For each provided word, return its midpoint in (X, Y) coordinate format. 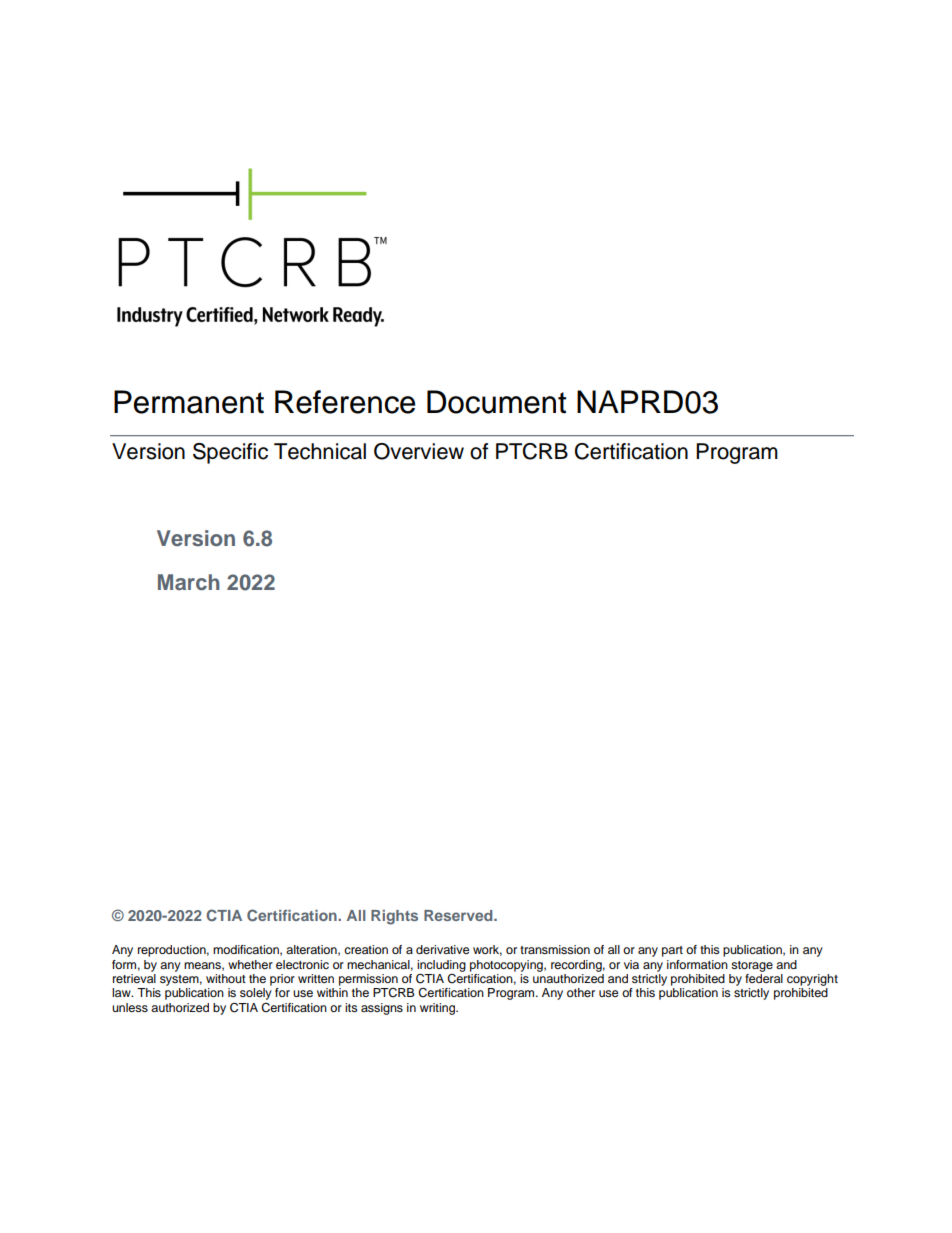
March (189, 582)
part (672, 951)
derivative (443, 949)
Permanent (189, 402)
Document (496, 402)
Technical (320, 451)
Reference (345, 402)
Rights (394, 917)
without (226, 978)
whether (250, 964)
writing (439, 1009)
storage (752, 966)
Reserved (459, 915)
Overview (419, 451)
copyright (812, 980)
